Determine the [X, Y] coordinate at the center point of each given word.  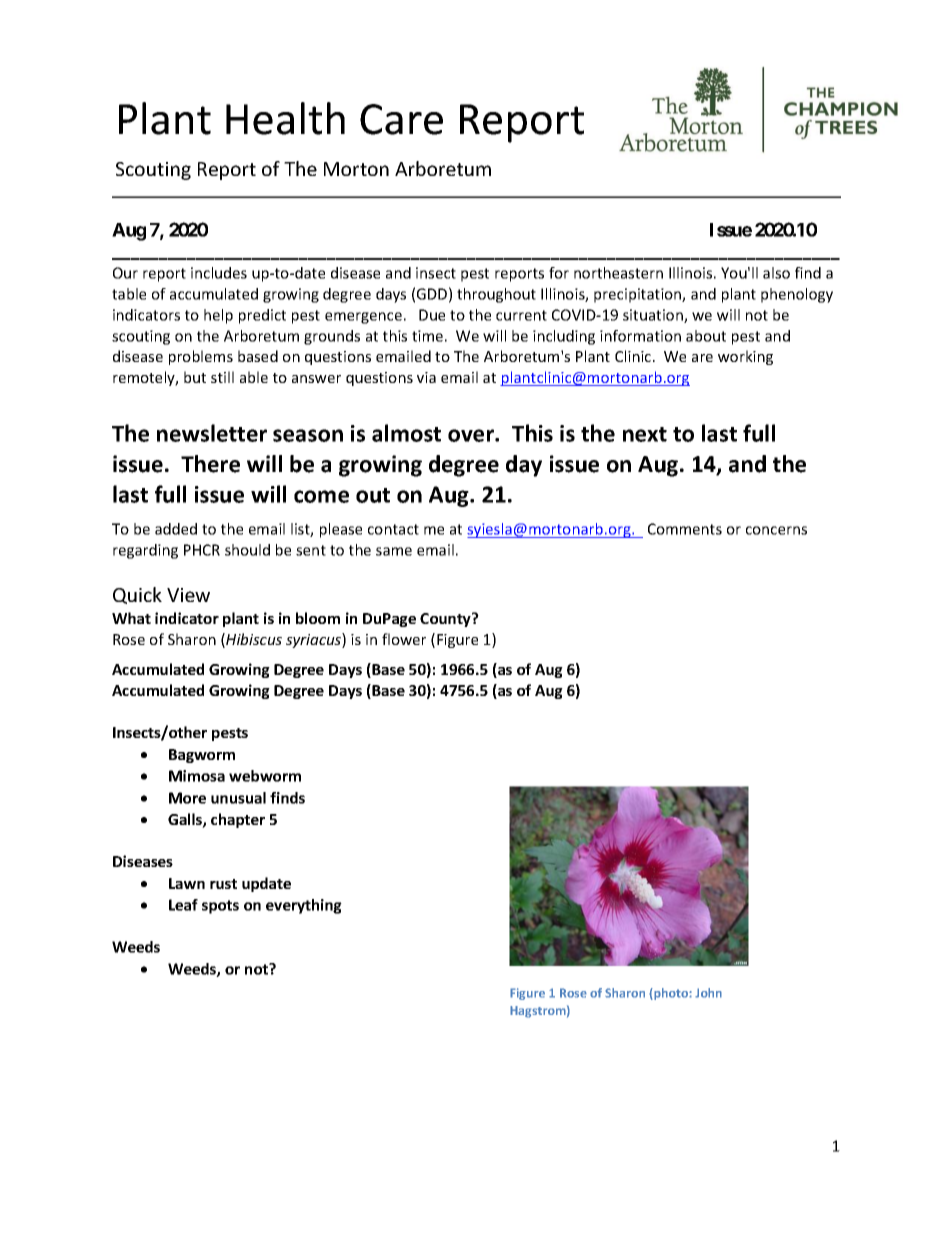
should [247, 550]
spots [220, 907]
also [776, 273]
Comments [685, 529]
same [394, 551]
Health [285, 118]
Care [401, 119]
